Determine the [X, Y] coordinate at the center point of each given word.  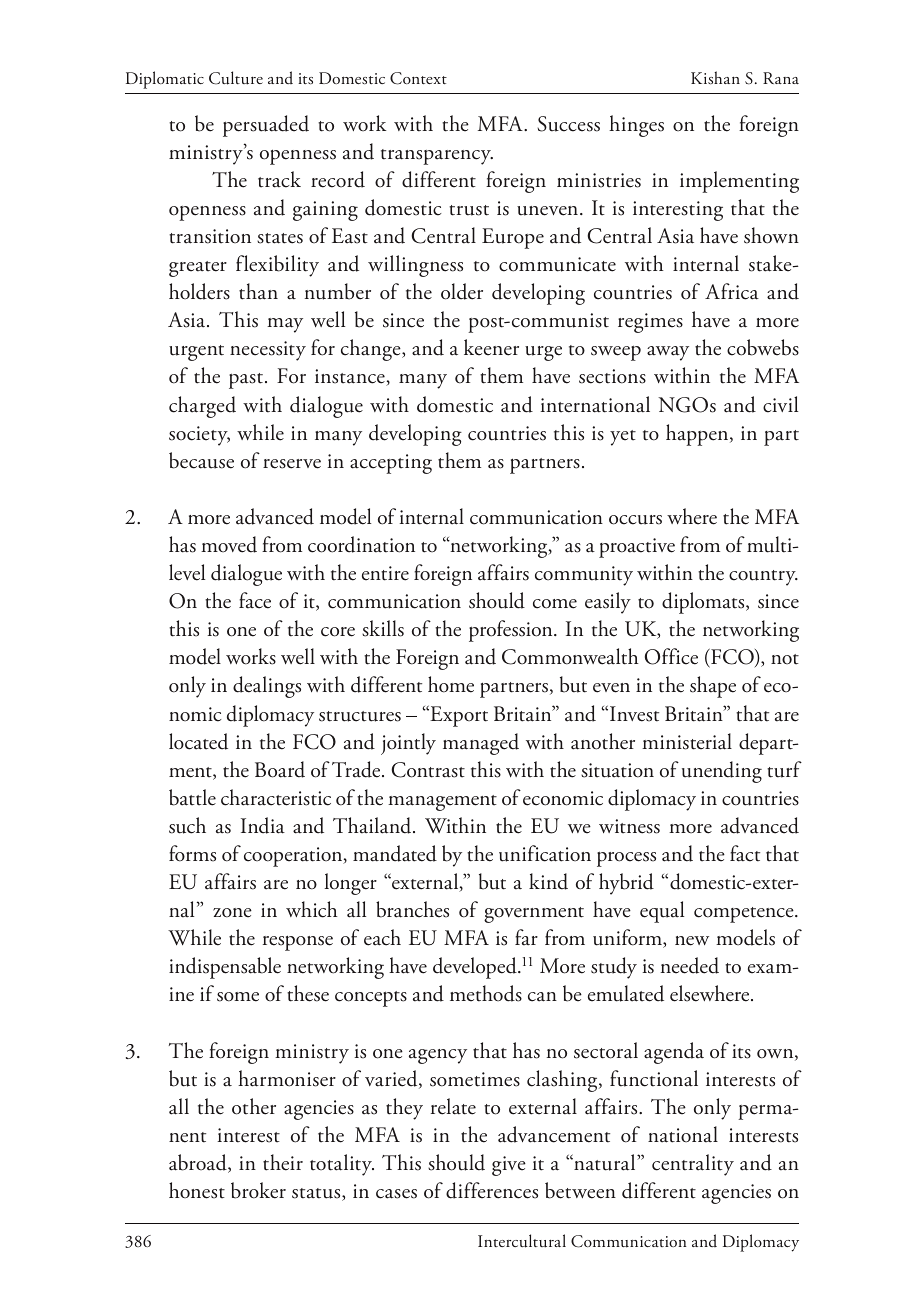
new [692, 941]
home [451, 684]
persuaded [266, 126]
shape [713, 687]
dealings [267, 687]
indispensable [225, 968]
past [247, 381]
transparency [437, 157]
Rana [781, 78]
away [668, 353]
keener [491, 347]
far [526, 937]
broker [258, 1190]
